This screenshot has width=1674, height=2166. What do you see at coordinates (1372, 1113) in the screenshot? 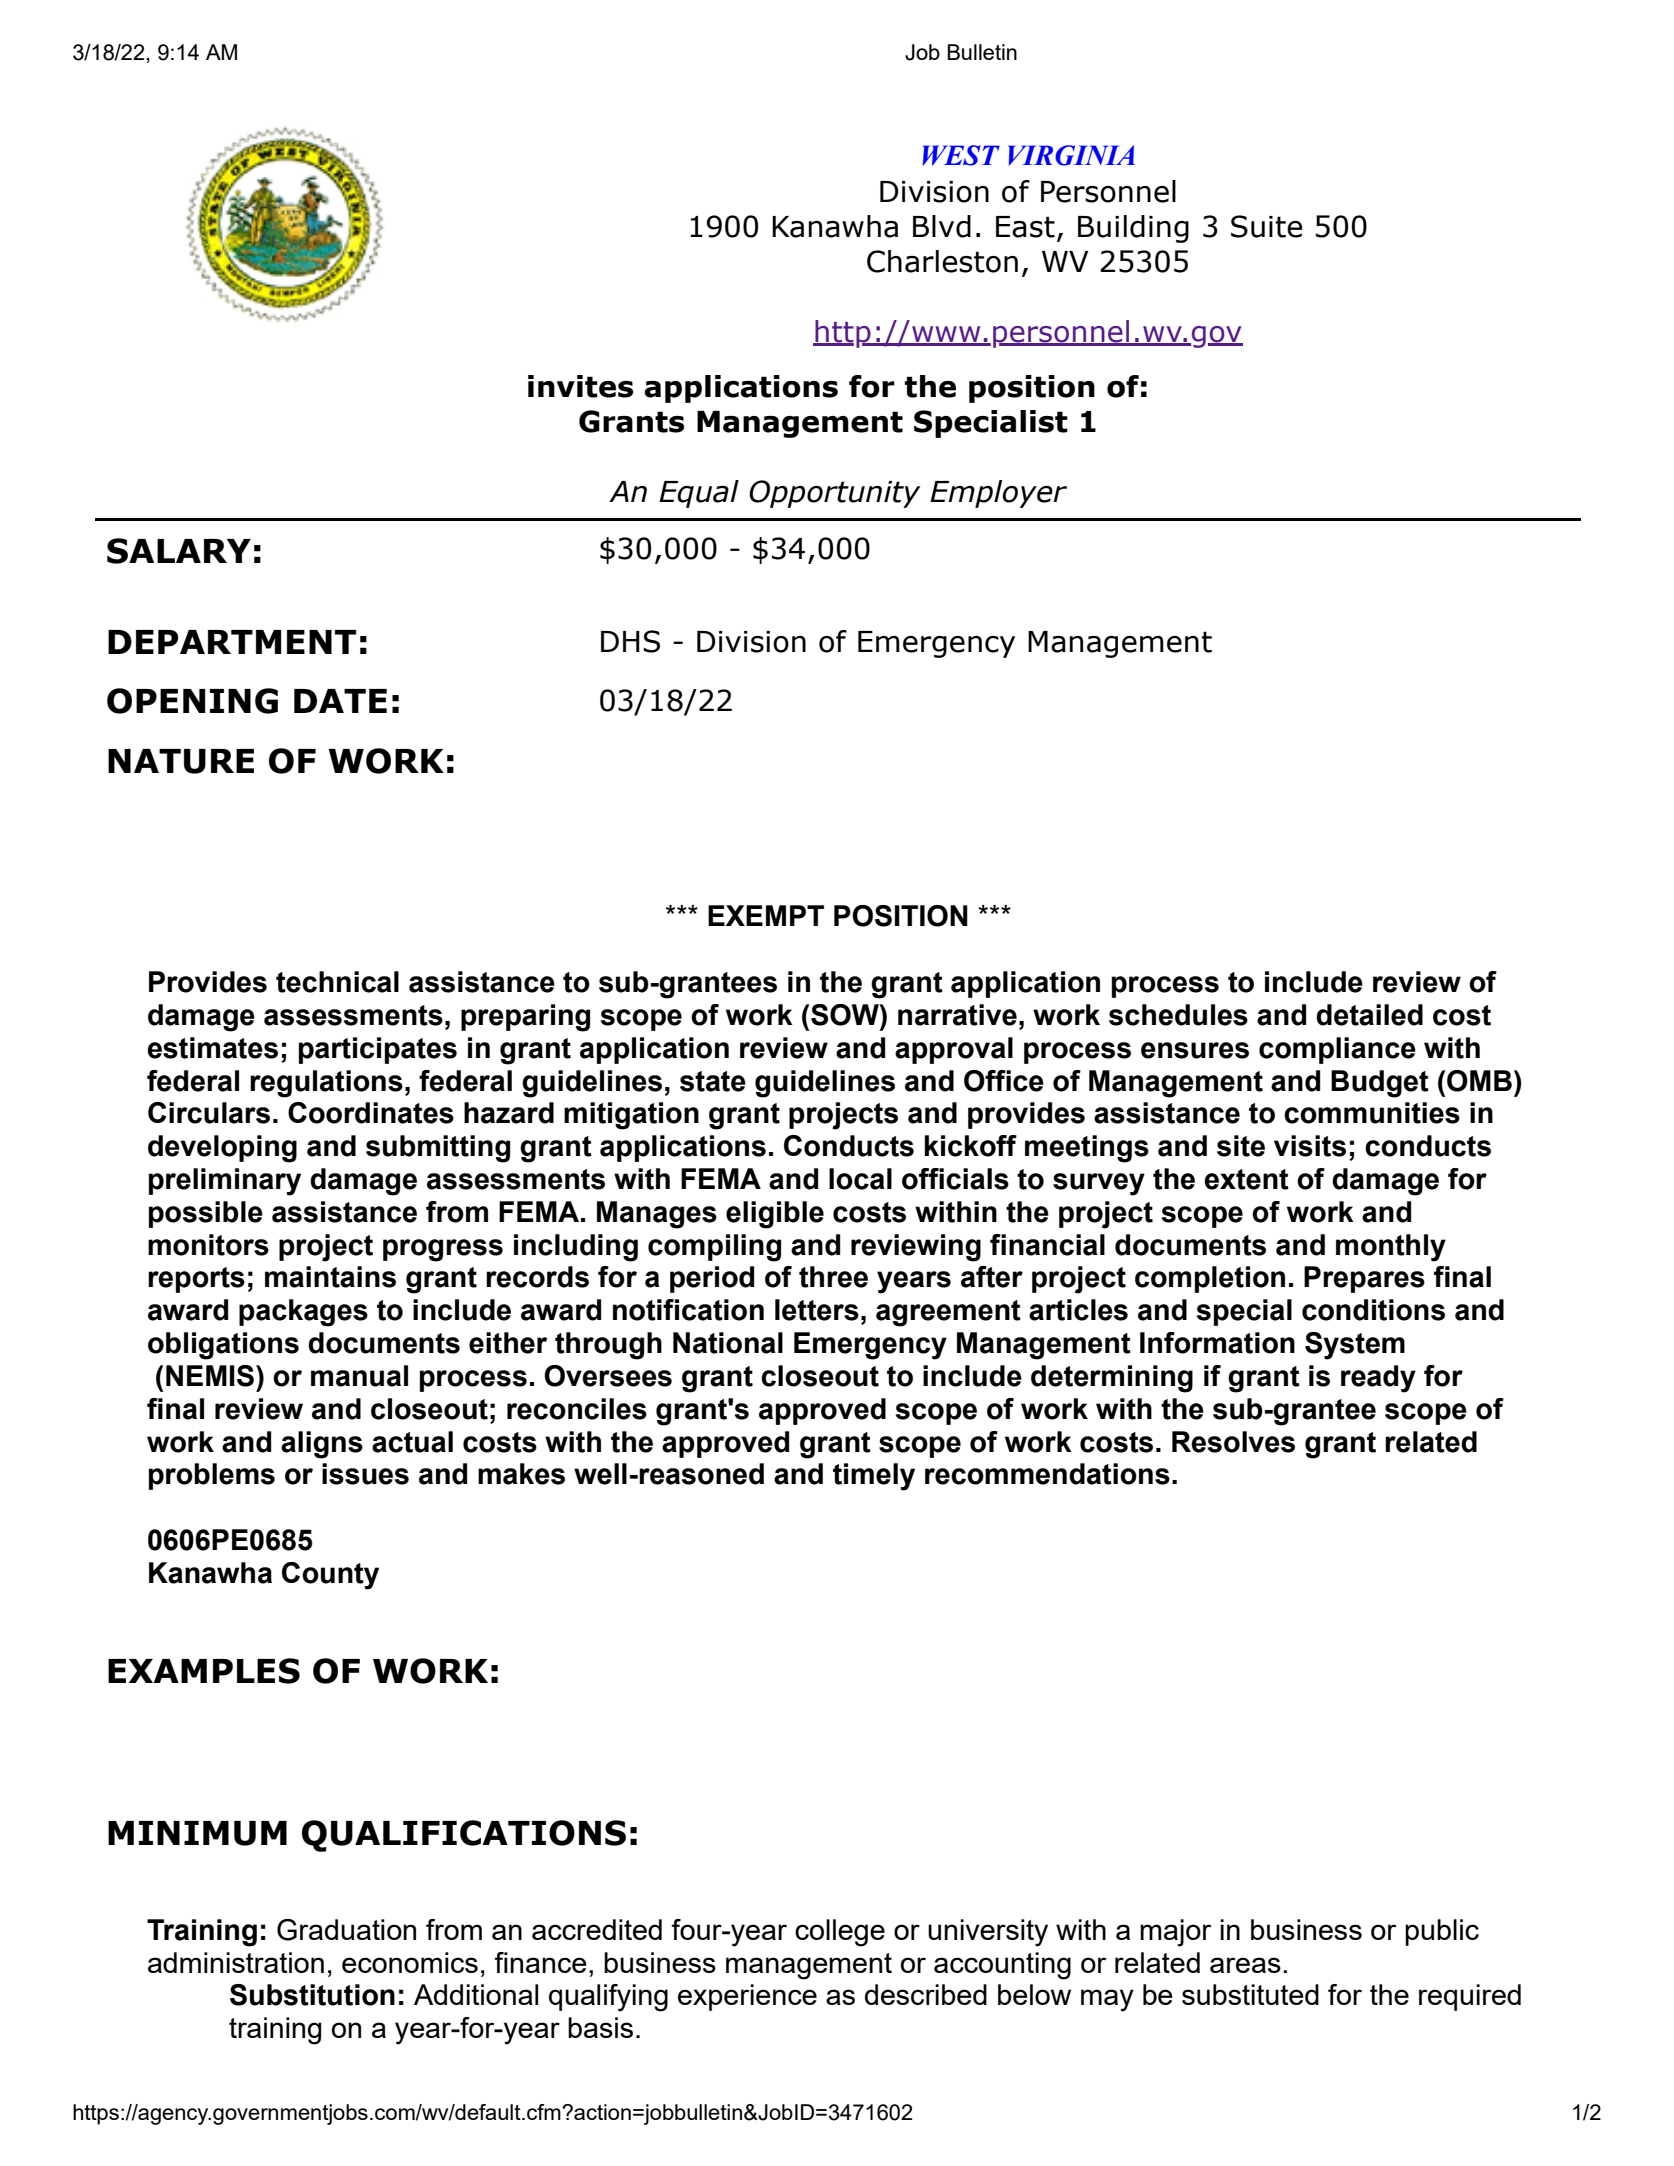
I see `communities` at bounding box center [1372, 1113].
